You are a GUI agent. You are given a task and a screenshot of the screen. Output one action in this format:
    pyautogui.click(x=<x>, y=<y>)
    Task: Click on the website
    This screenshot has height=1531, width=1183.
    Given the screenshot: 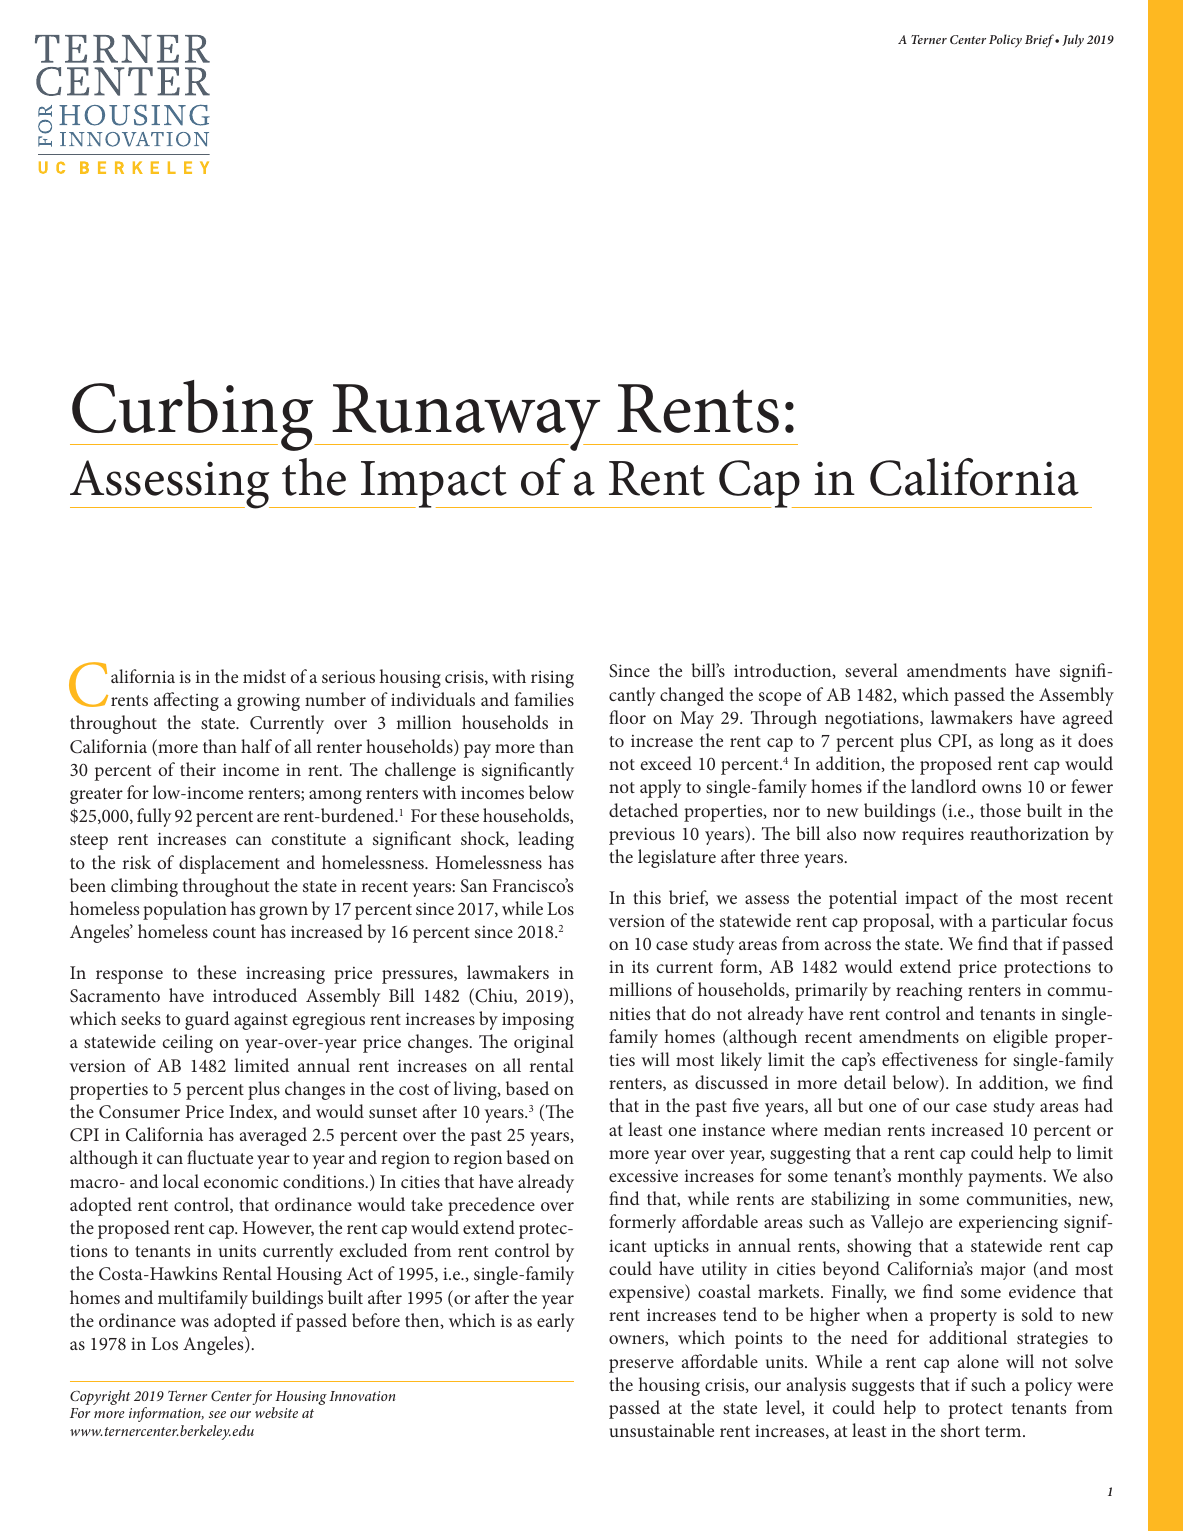 What is the action you would take?
    pyautogui.click(x=276, y=1412)
